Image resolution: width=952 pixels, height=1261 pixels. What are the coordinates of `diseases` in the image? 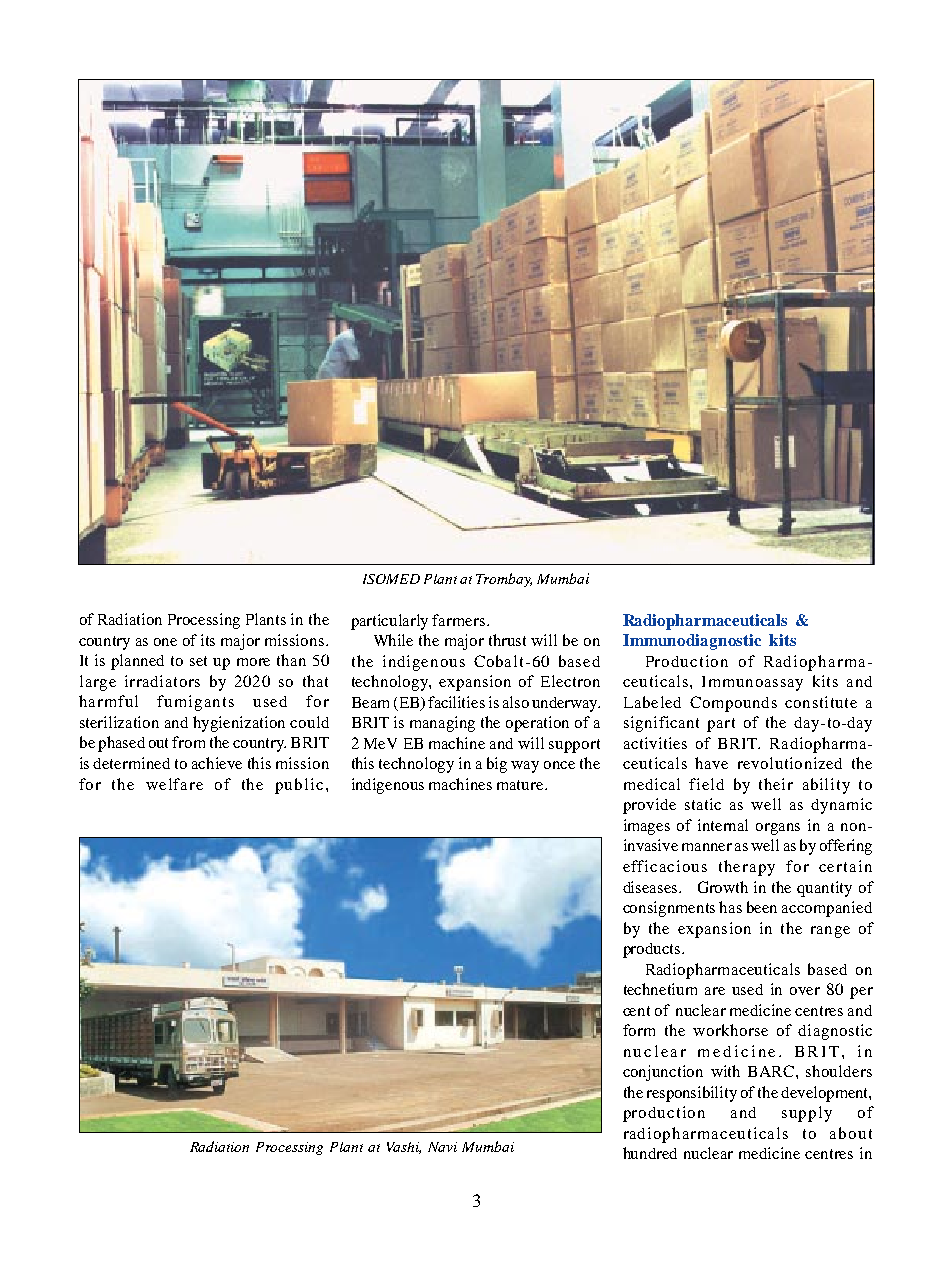 It's located at (652, 887).
